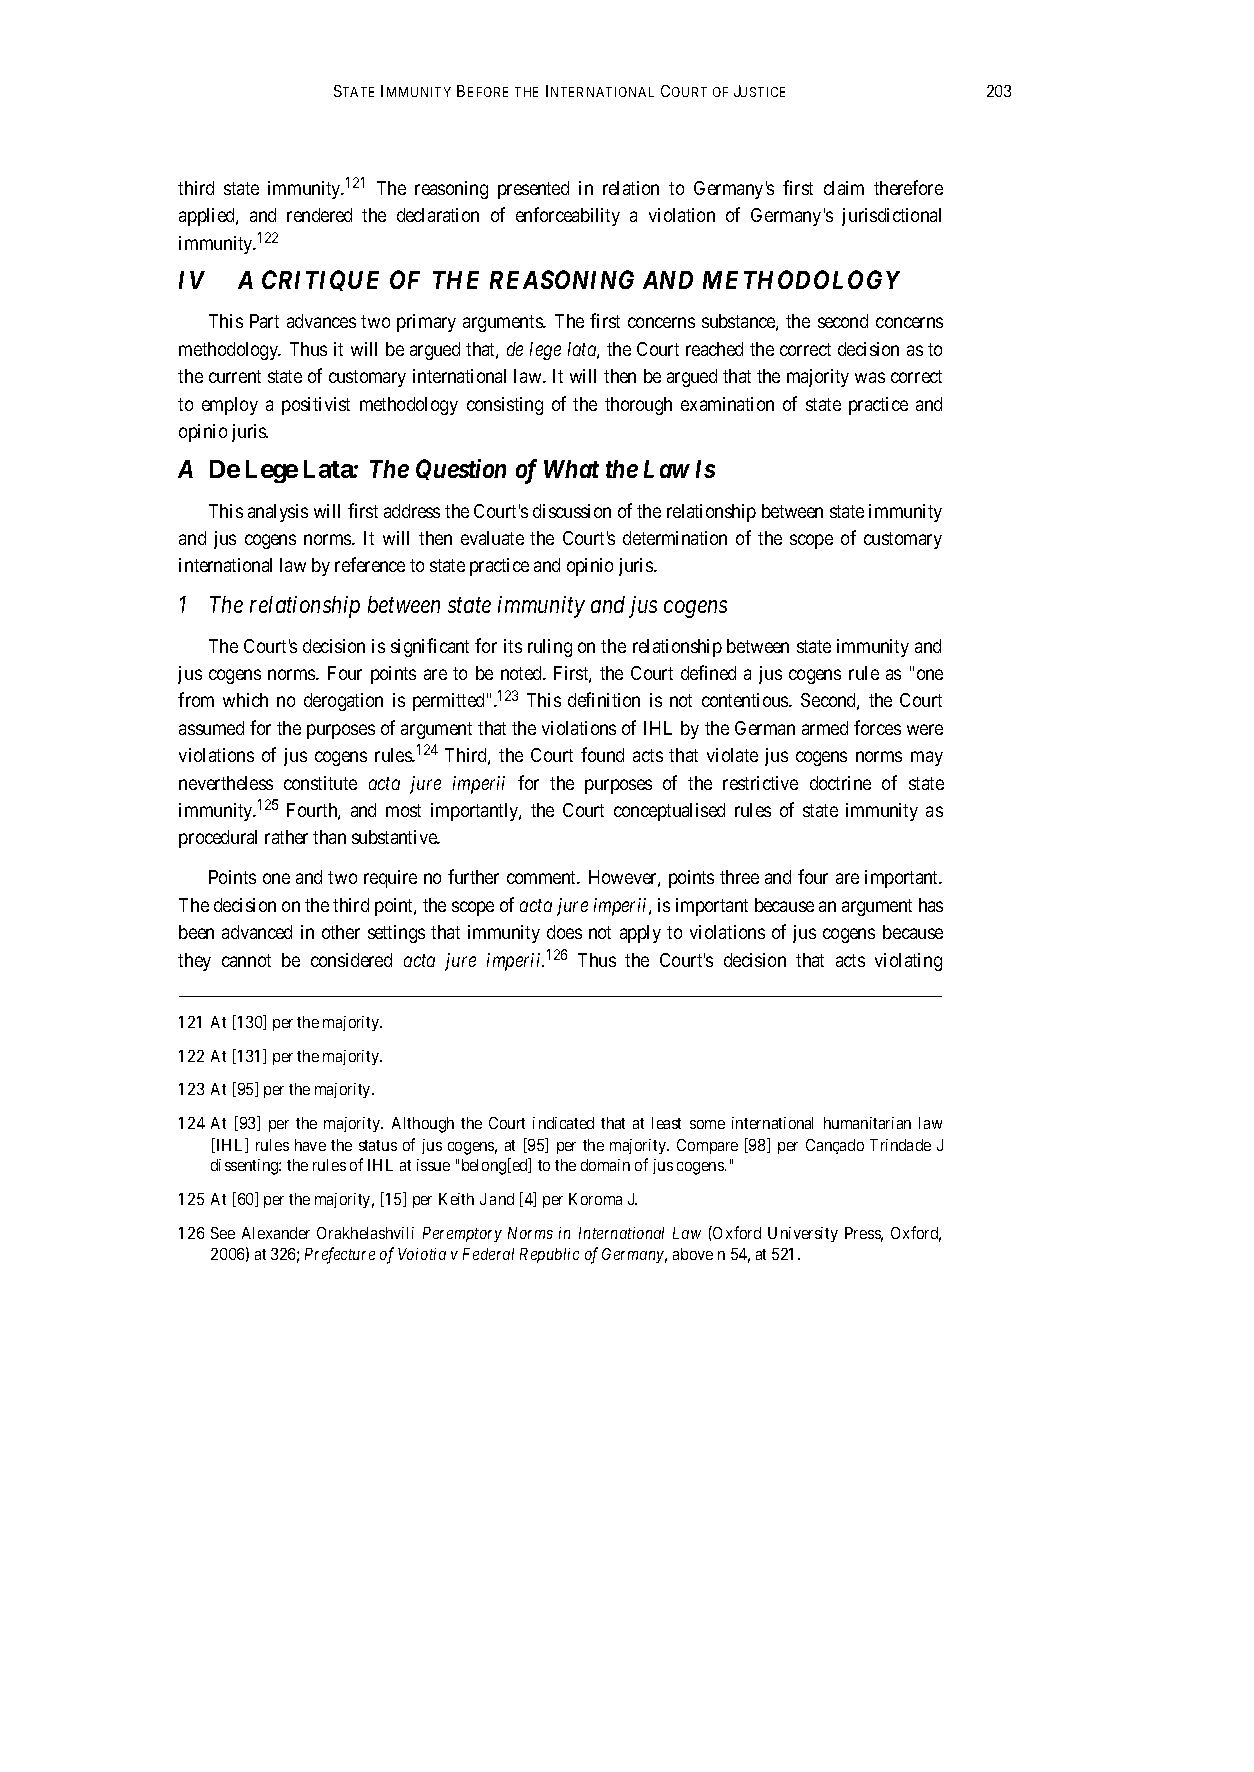 This screenshot has height=1772, width=1254. Describe the element at coordinates (319, 215) in the screenshot. I see `rendered` at that location.
